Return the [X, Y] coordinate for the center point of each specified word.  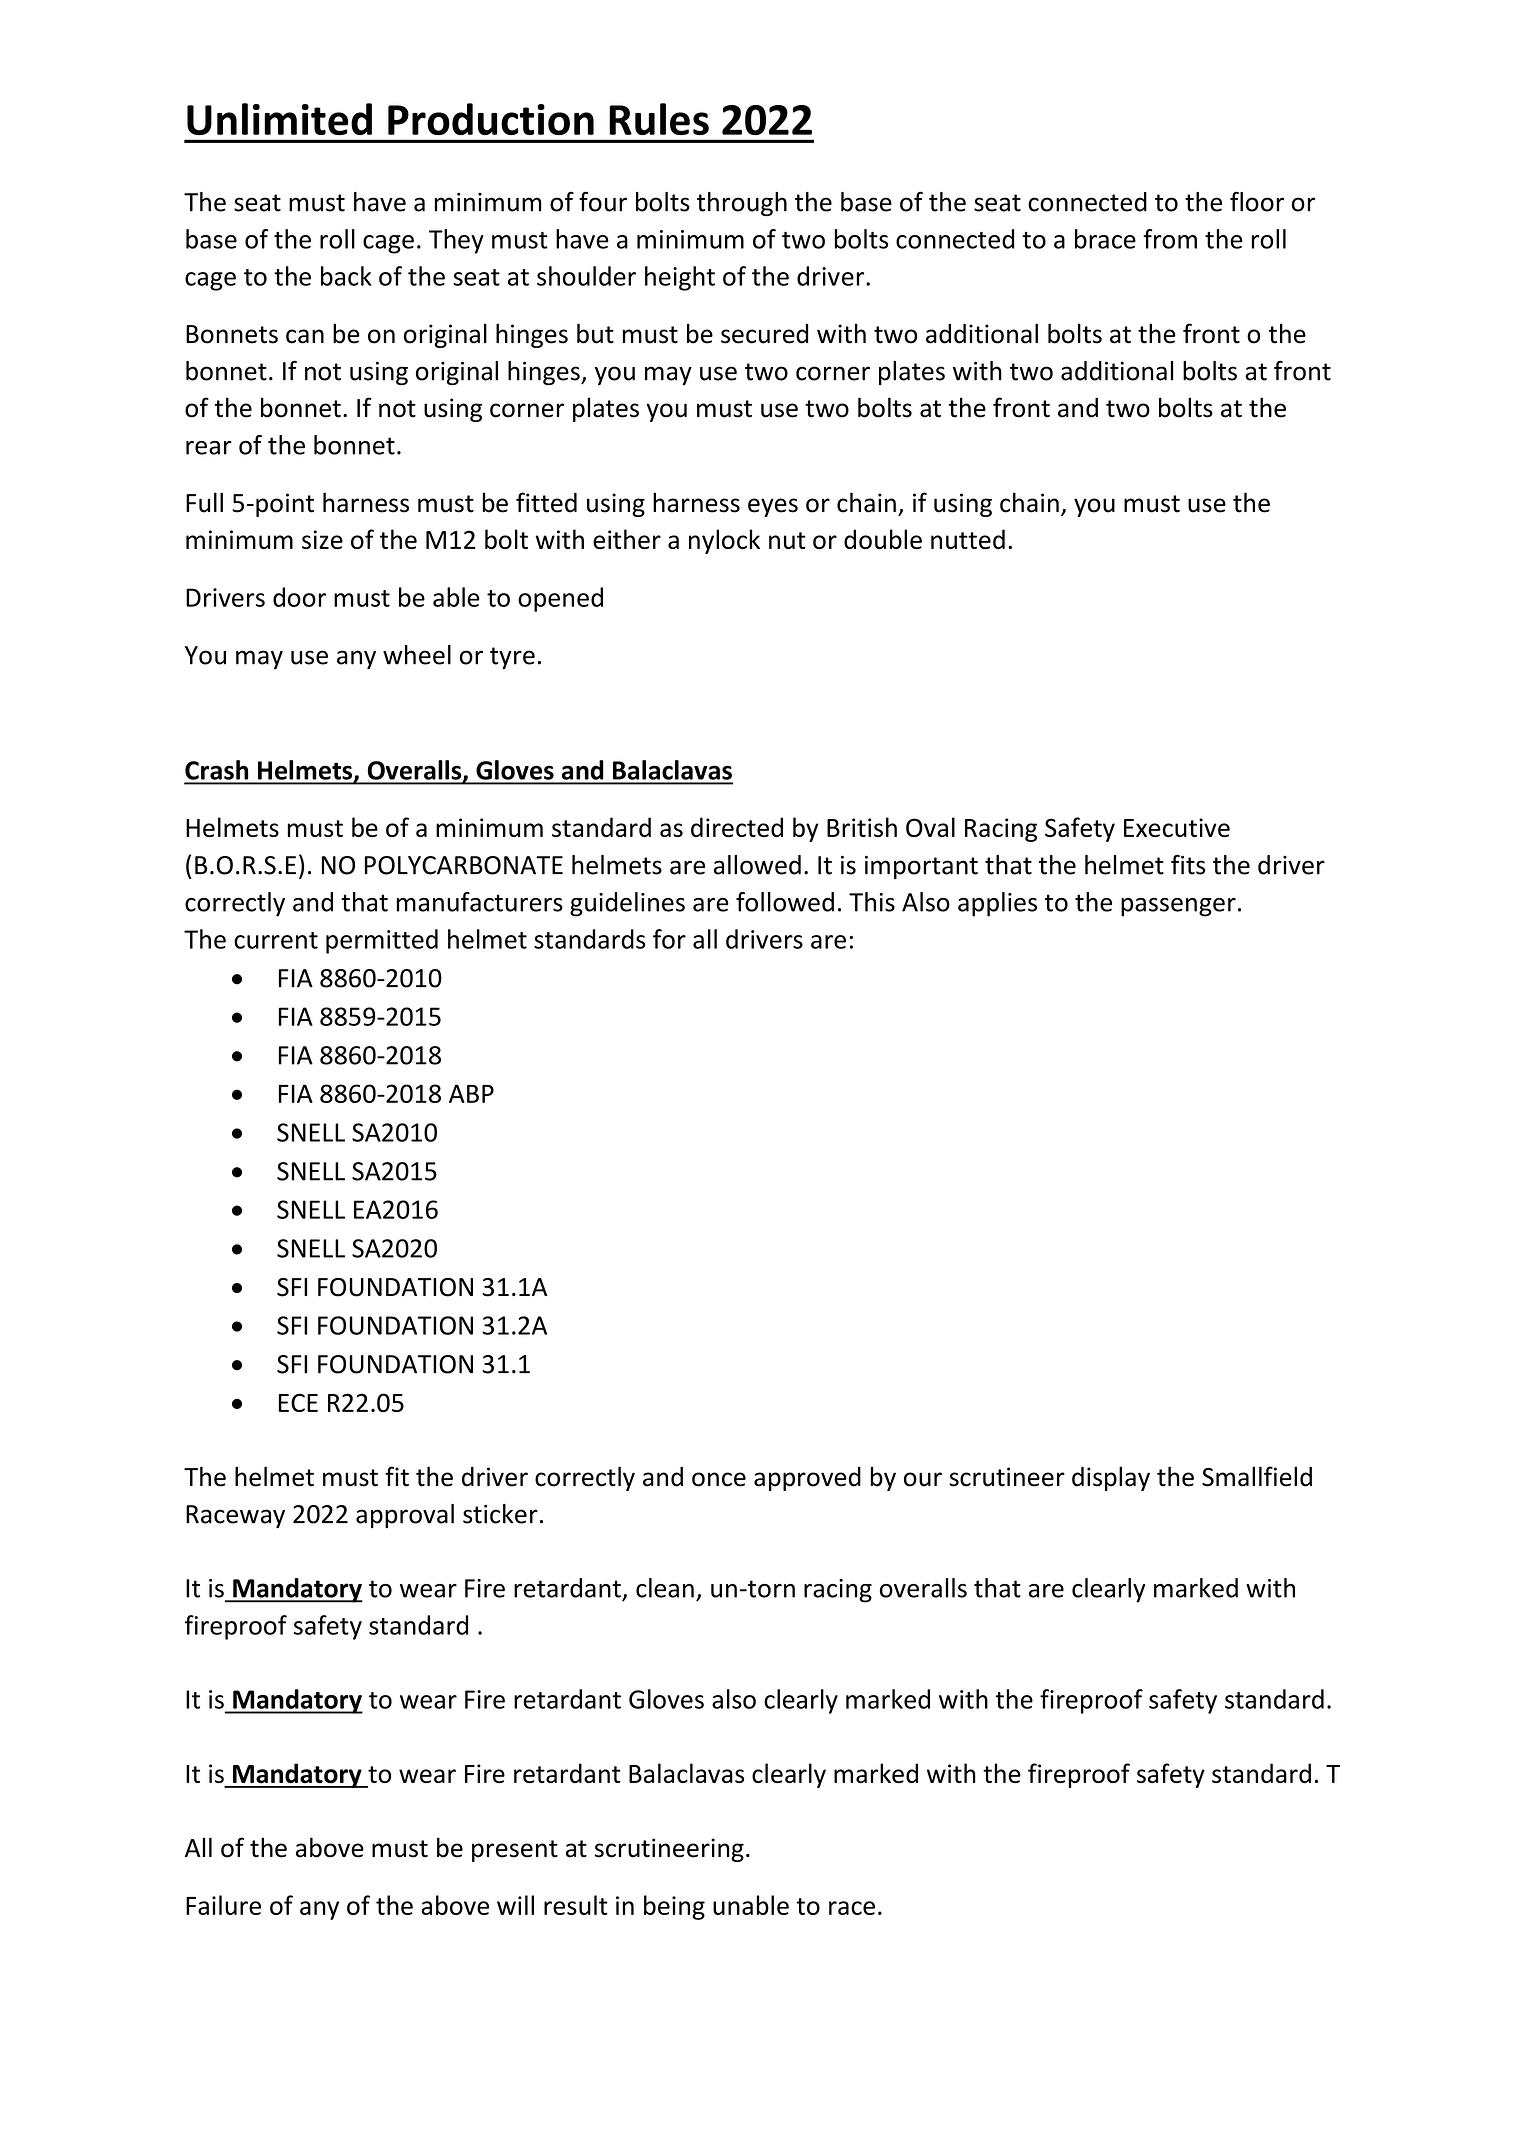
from [1170, 239]
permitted [382, 941]
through [742, 204]
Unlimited [279, 119]
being [674, 1907]
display [1111, 1478]
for [669, 939]
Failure [223, 1905]
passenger [1178, 907]
